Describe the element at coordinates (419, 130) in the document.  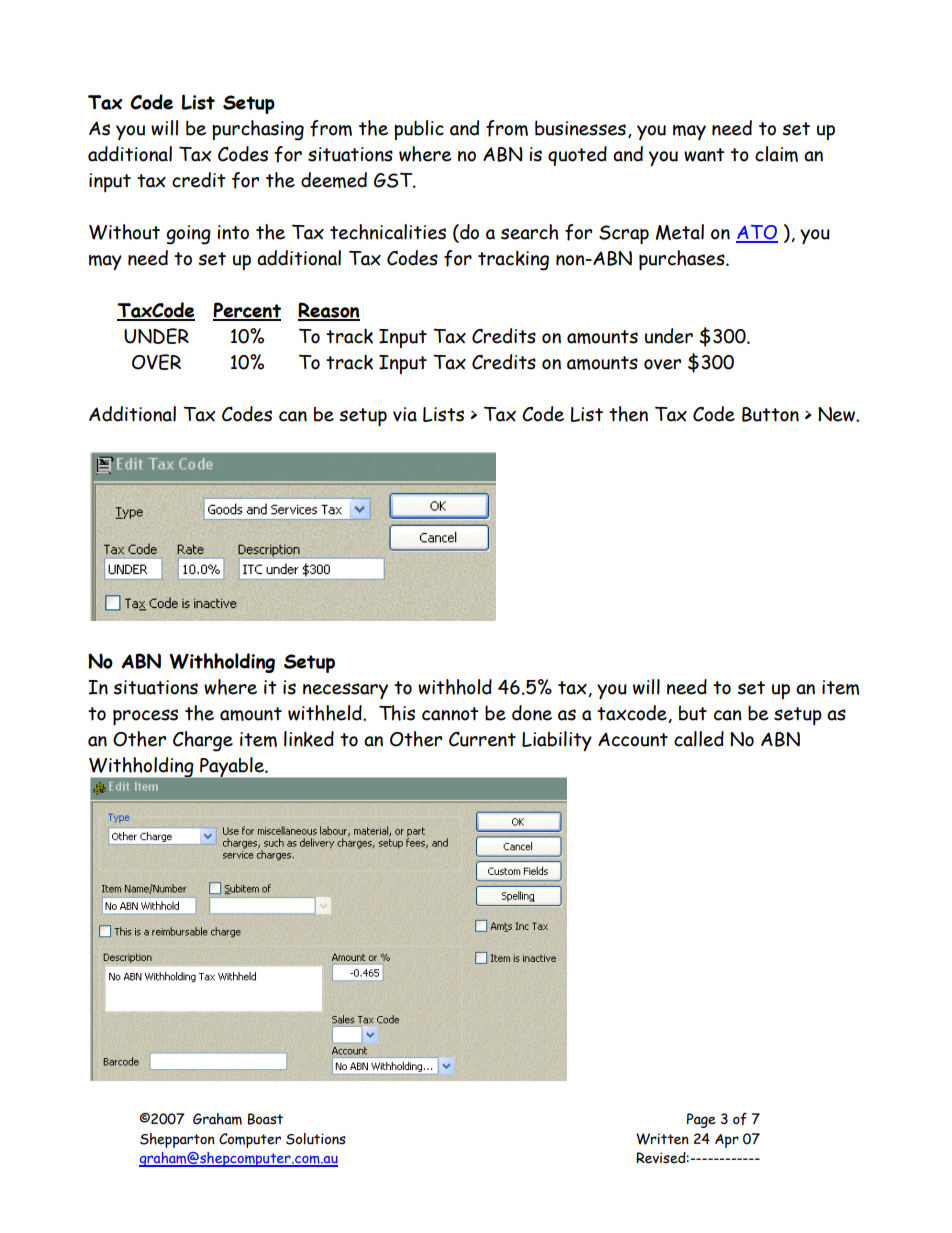
I see `public` at that location.
